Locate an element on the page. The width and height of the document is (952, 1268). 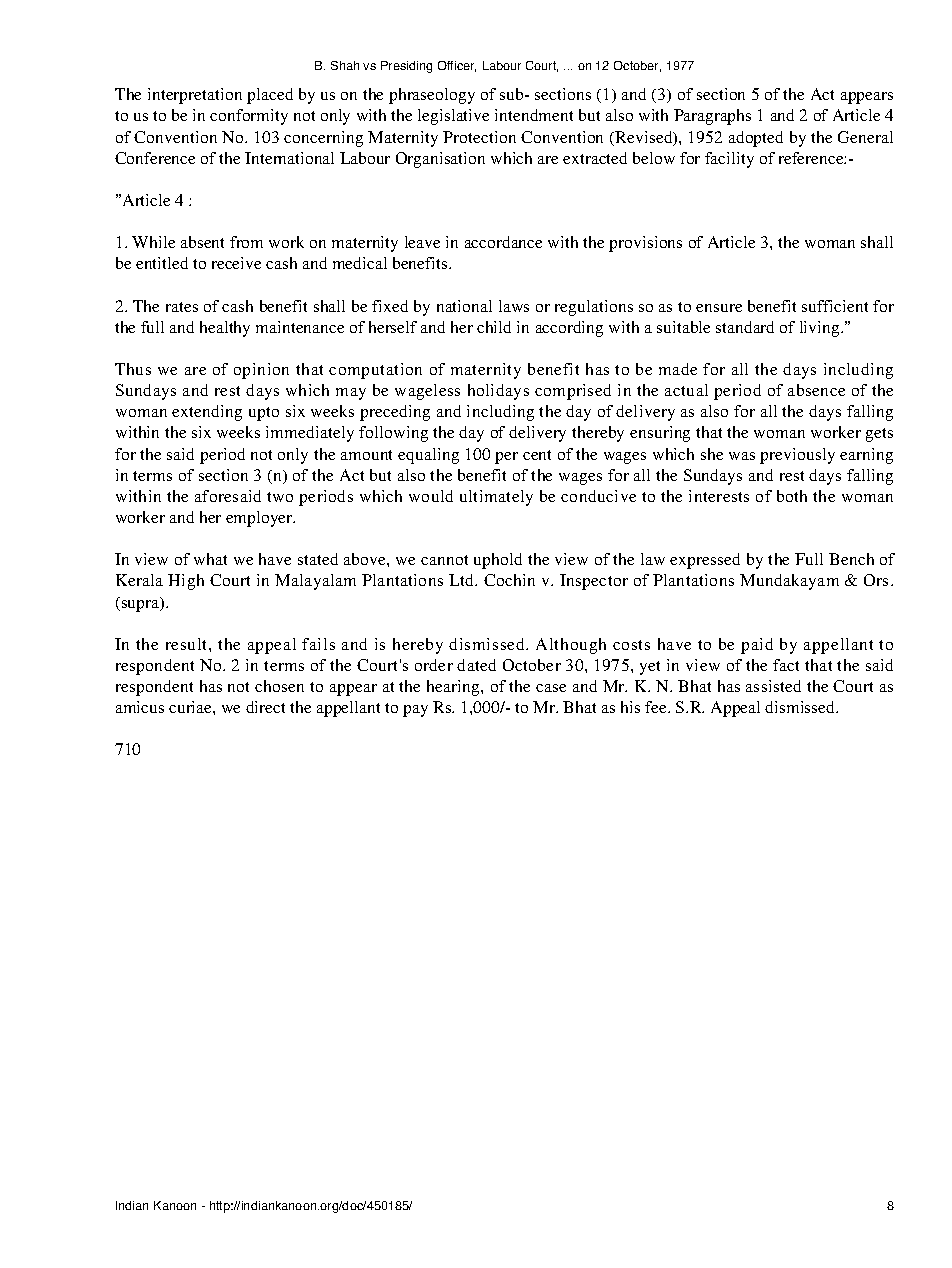
Paragraphs is located at coordinates (712, 117).
